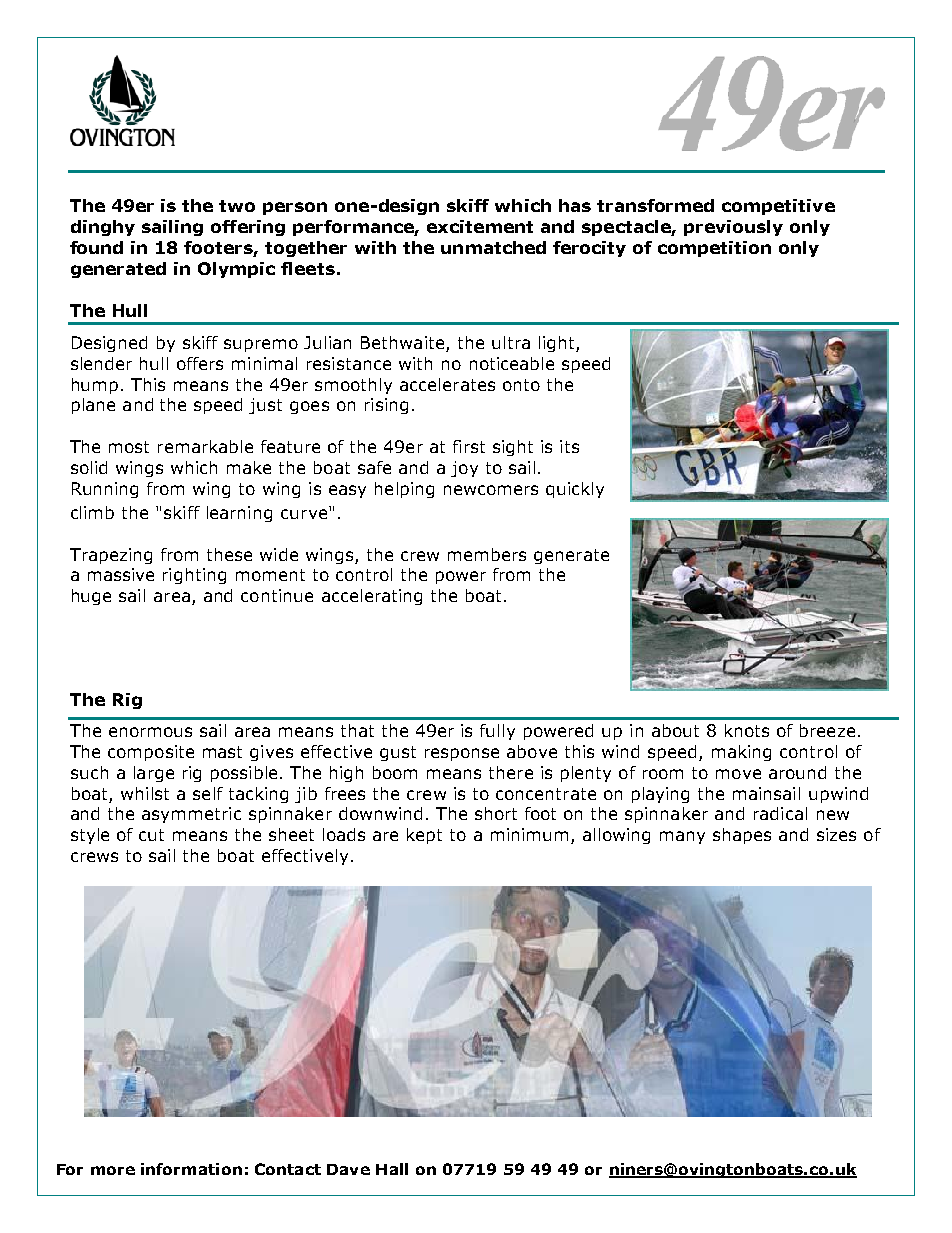 The image size is (952, 1233). Describe the element at coordinates (575, 490) in the document. I see `quickly` at that location.
